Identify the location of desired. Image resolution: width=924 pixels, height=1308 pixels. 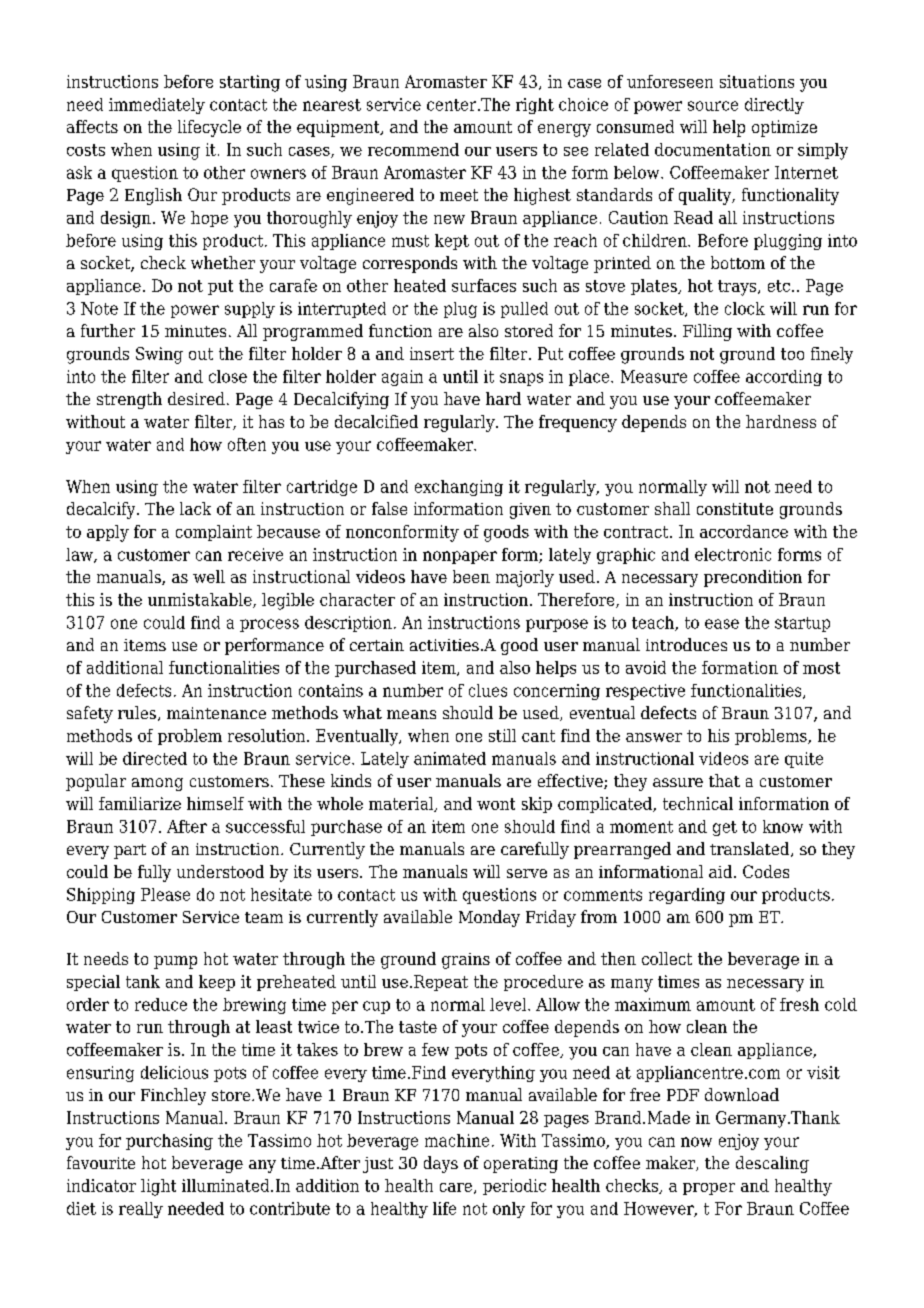
(196, 398).
